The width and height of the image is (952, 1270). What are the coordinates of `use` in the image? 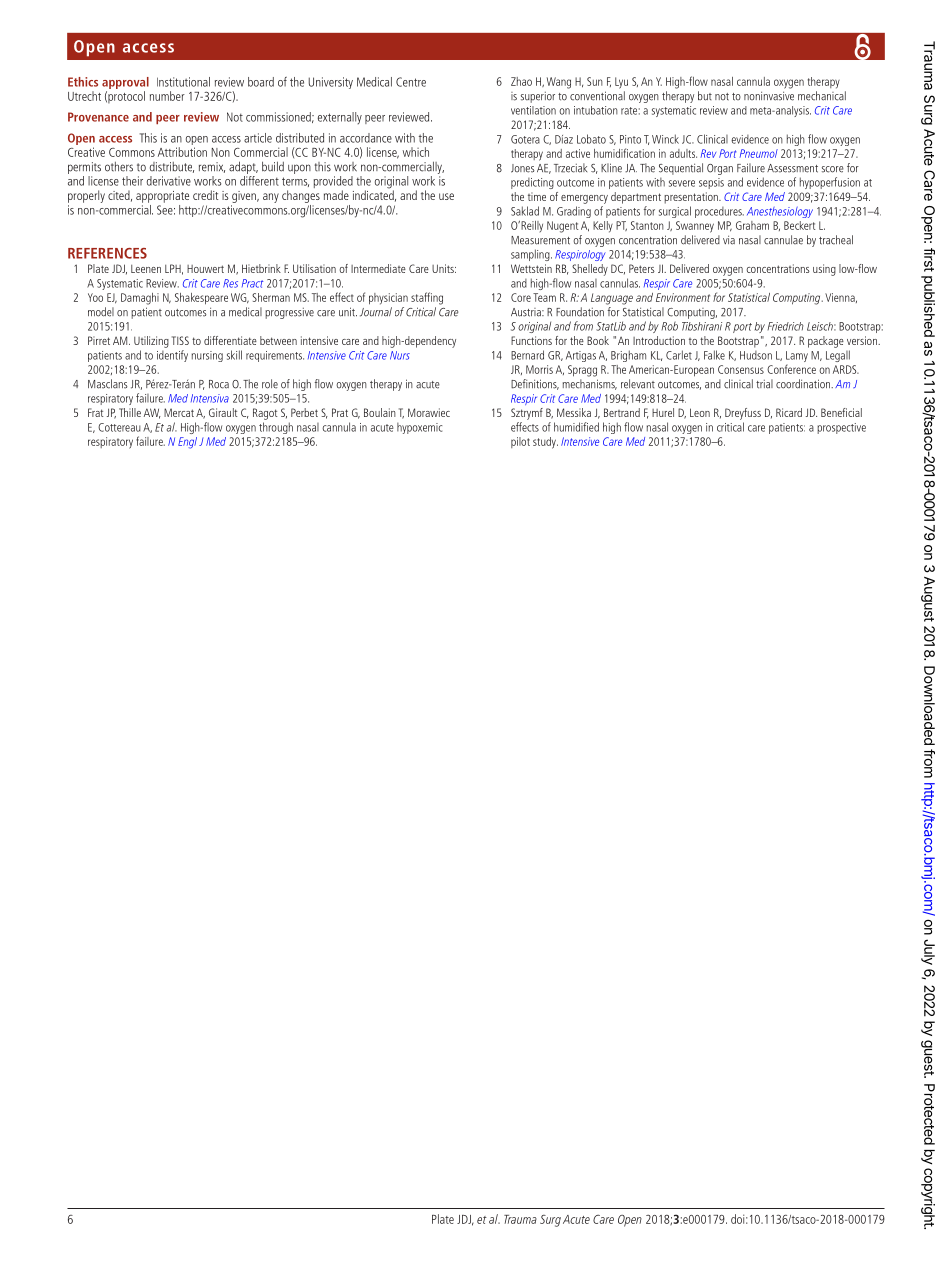 It's located at (446, 196).
